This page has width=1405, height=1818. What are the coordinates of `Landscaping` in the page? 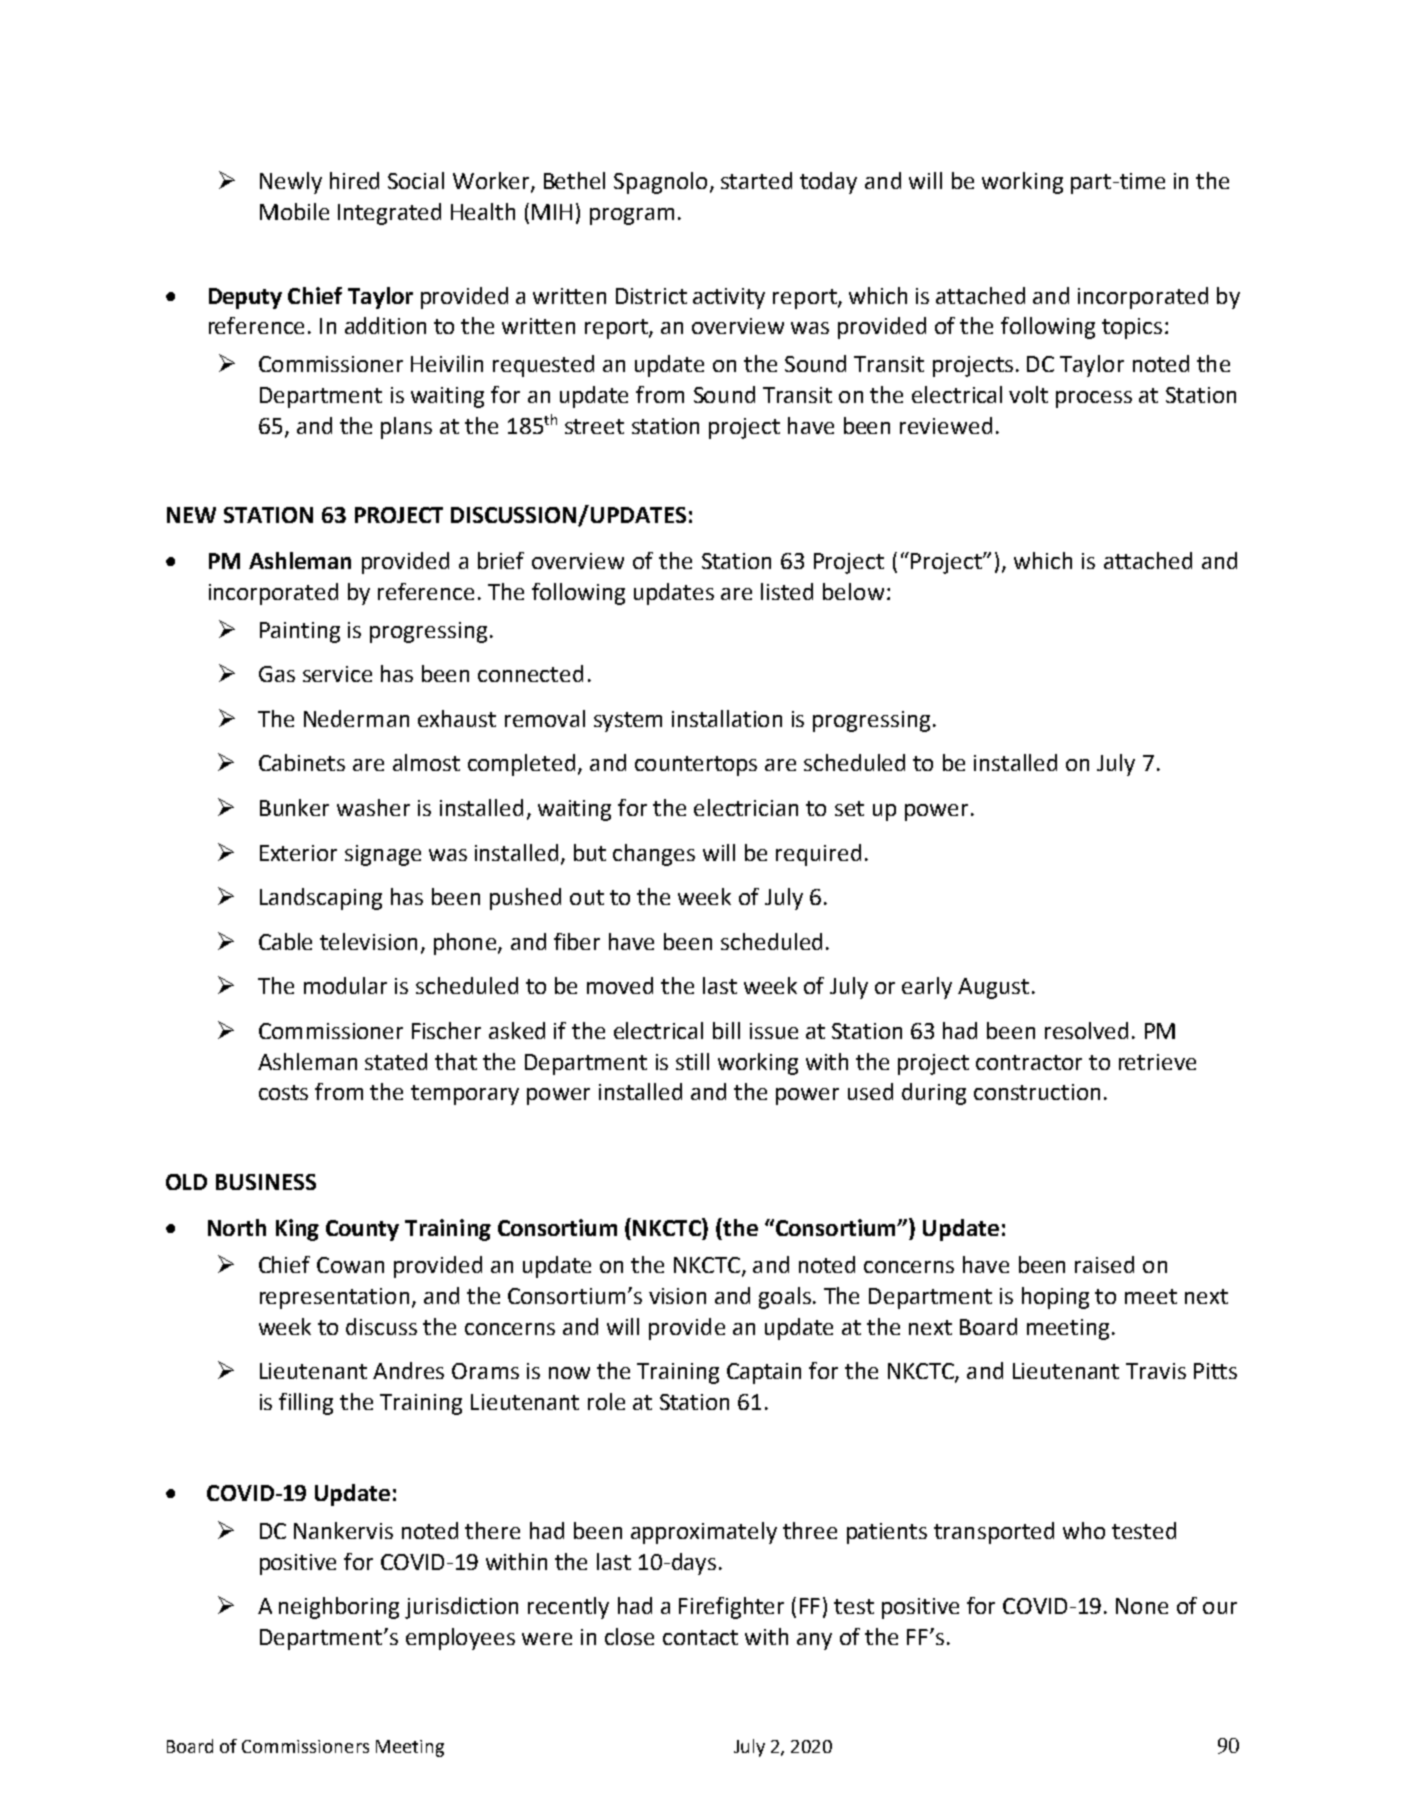 It's located at (321, 899).
